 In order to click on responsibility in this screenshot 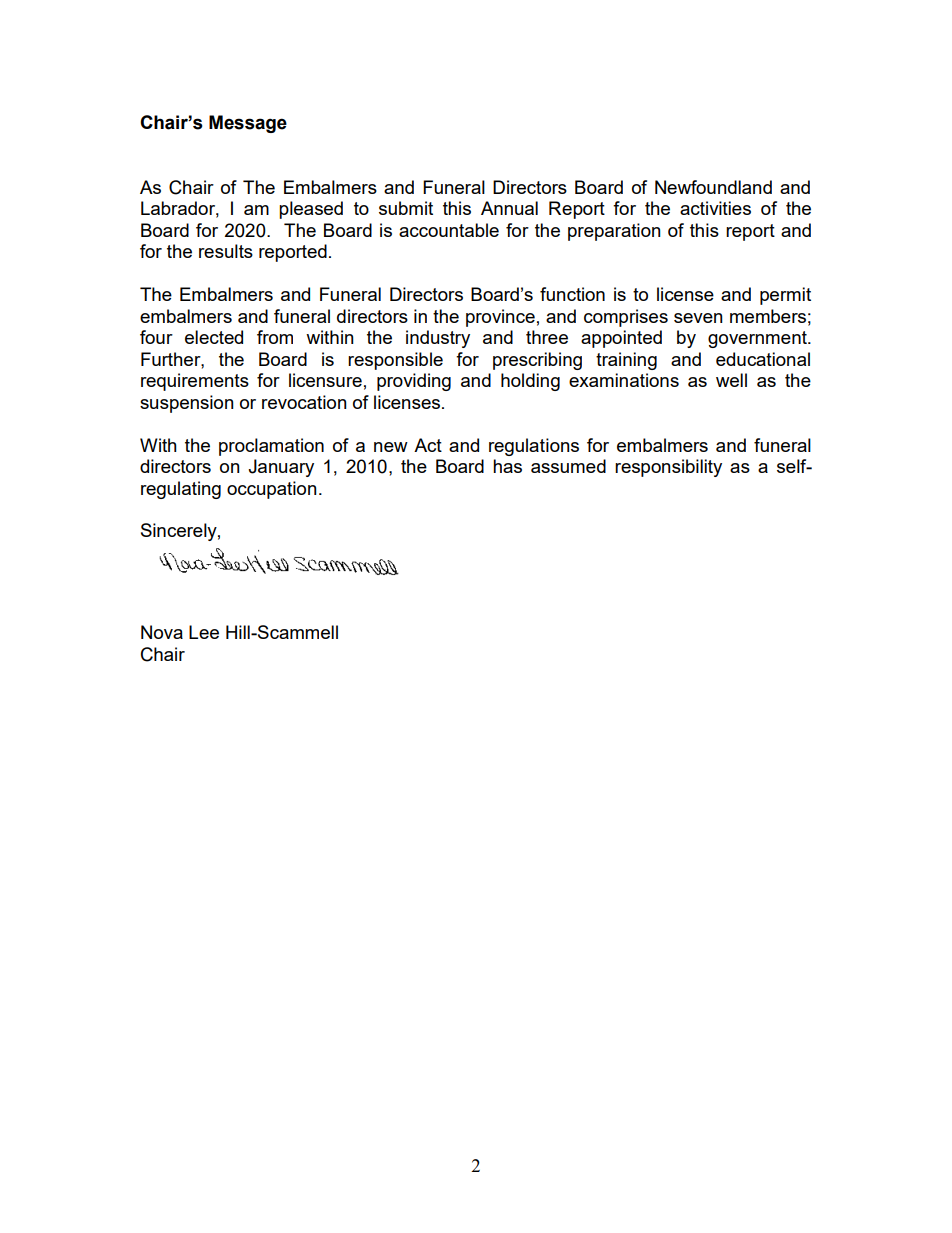, I will do `click(668, 468)`.
